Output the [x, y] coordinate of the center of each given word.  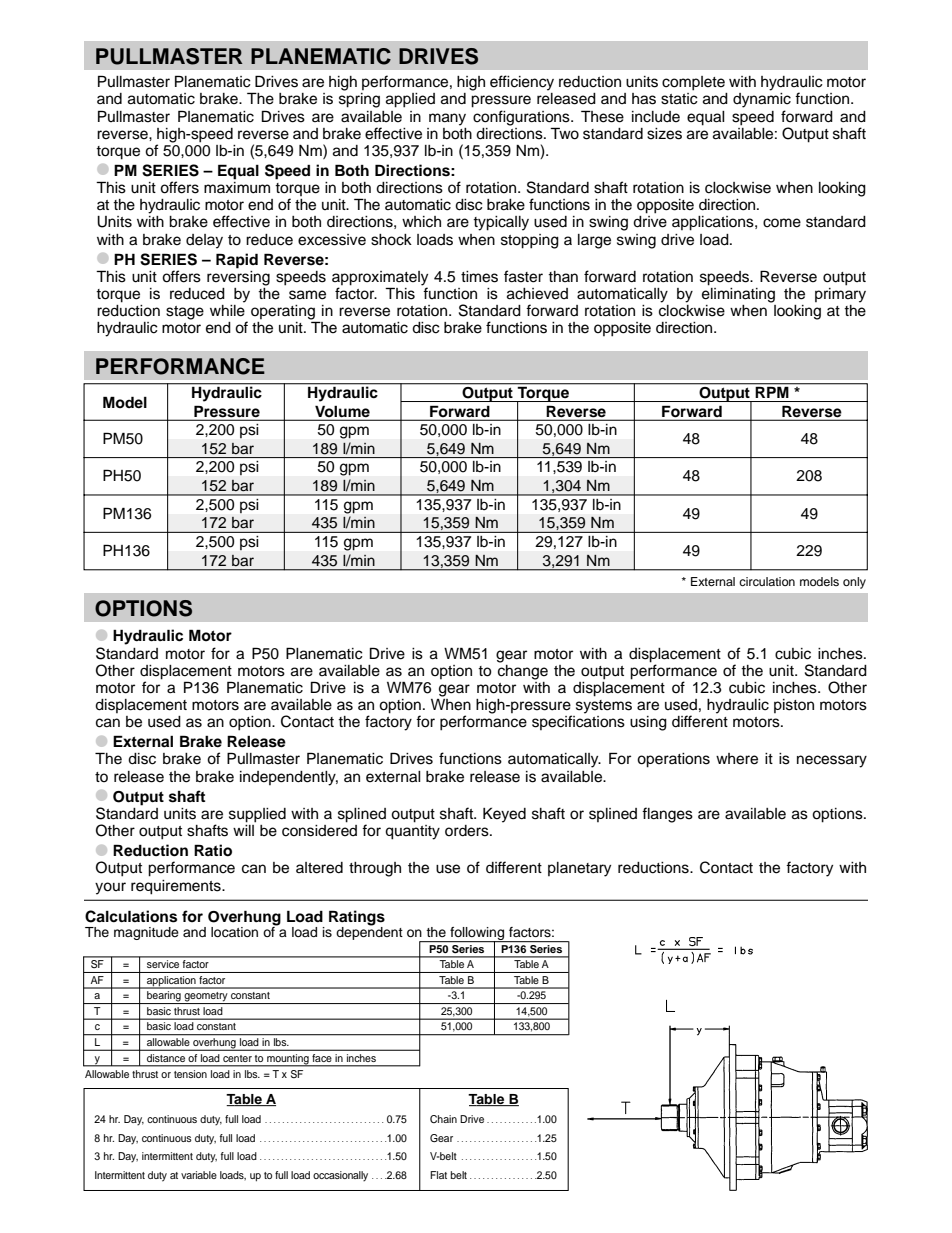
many [447, 119]
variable [199, 1175]
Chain [443, 1119]
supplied [257, 815]
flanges [667, 815]
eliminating [738, 294]
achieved [537, 294]
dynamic [762, 100]
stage [185, 313]
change [523, 671]
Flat [438, 1175]
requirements [177, 887]
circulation [767, 581]
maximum [237, 188]
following [477, 935]
